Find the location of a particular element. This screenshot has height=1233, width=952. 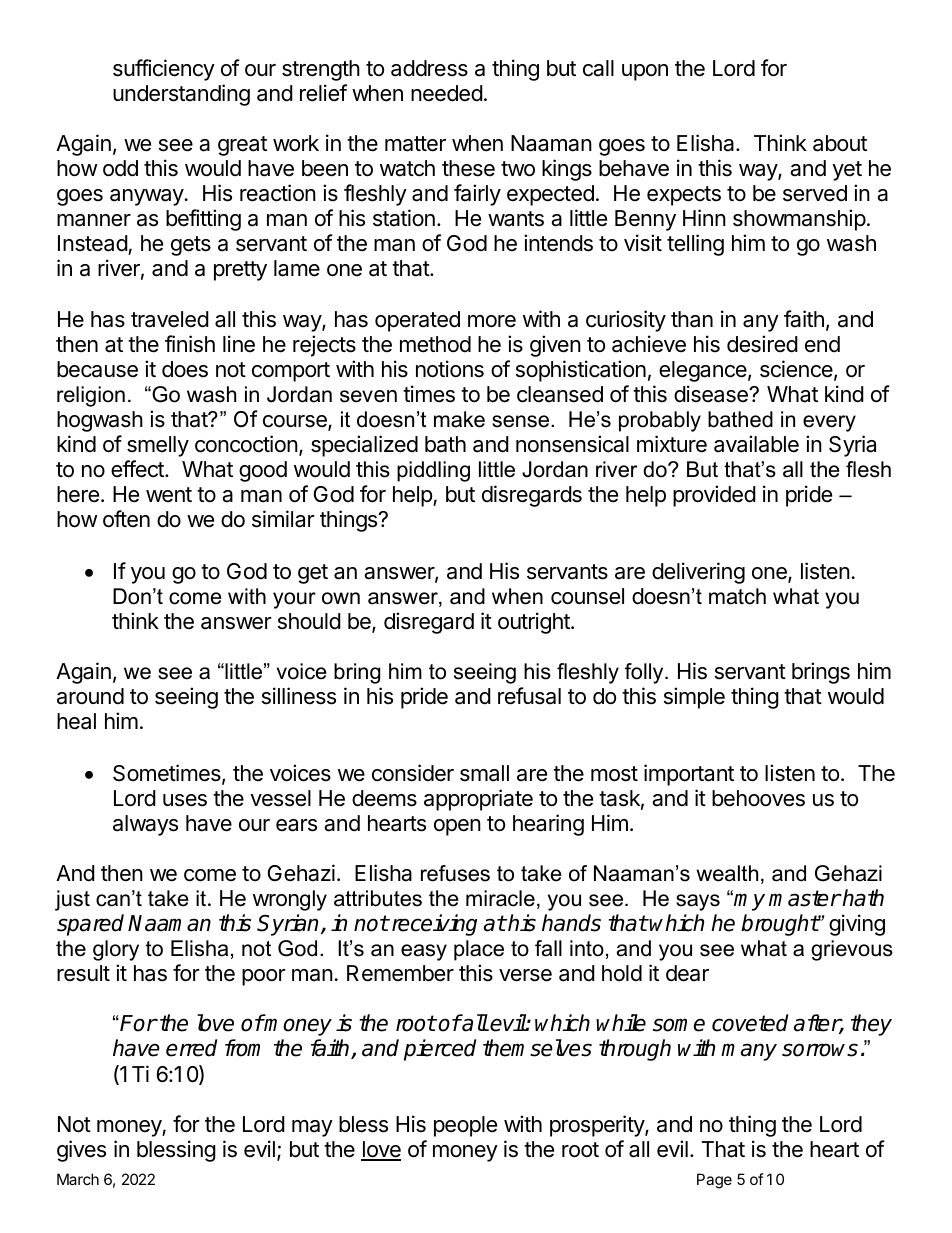

Page is located at coordinates (714, 1181).
